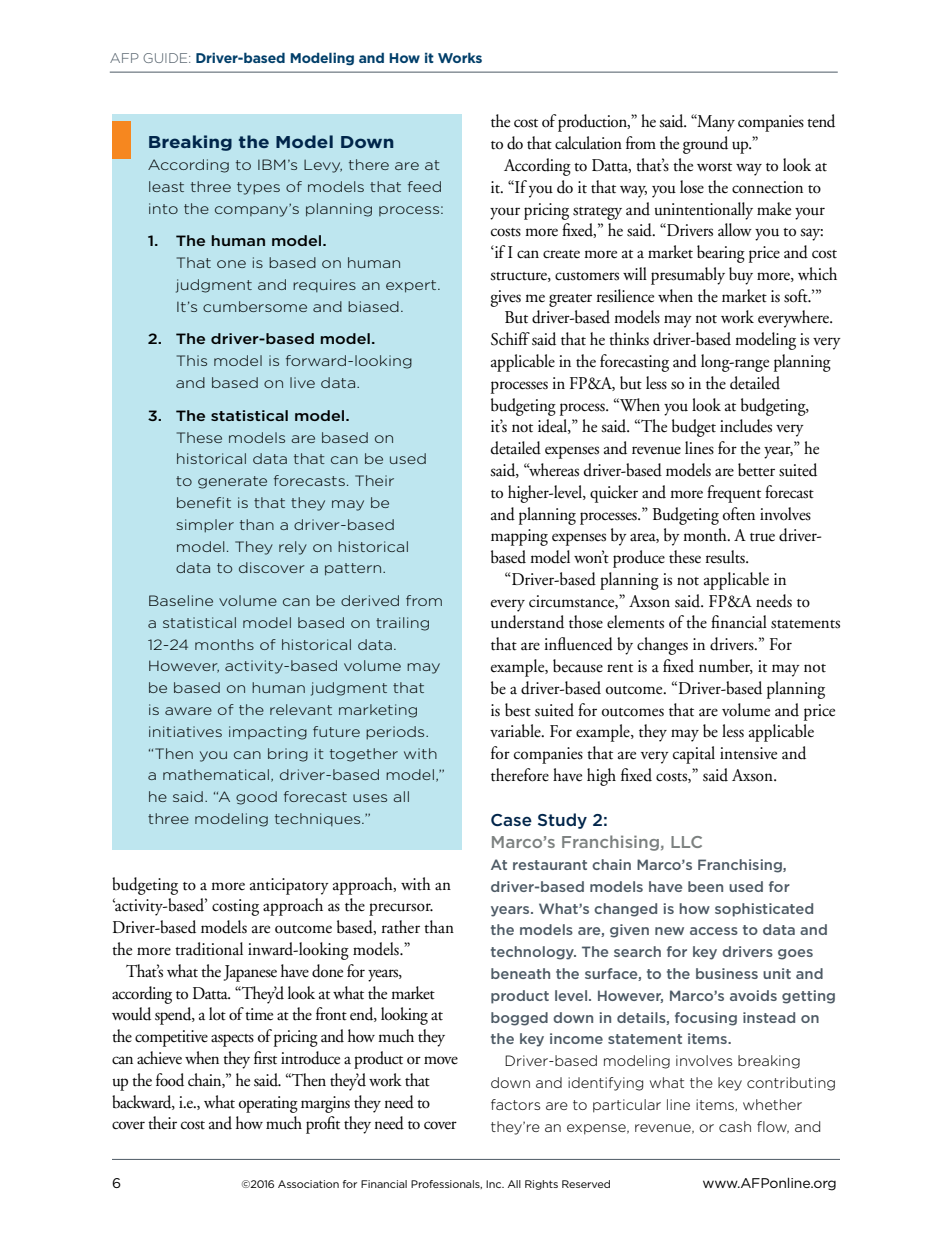 This screenshot has height=1233, width=952. I want to click on intensive, so click(748, 753).
